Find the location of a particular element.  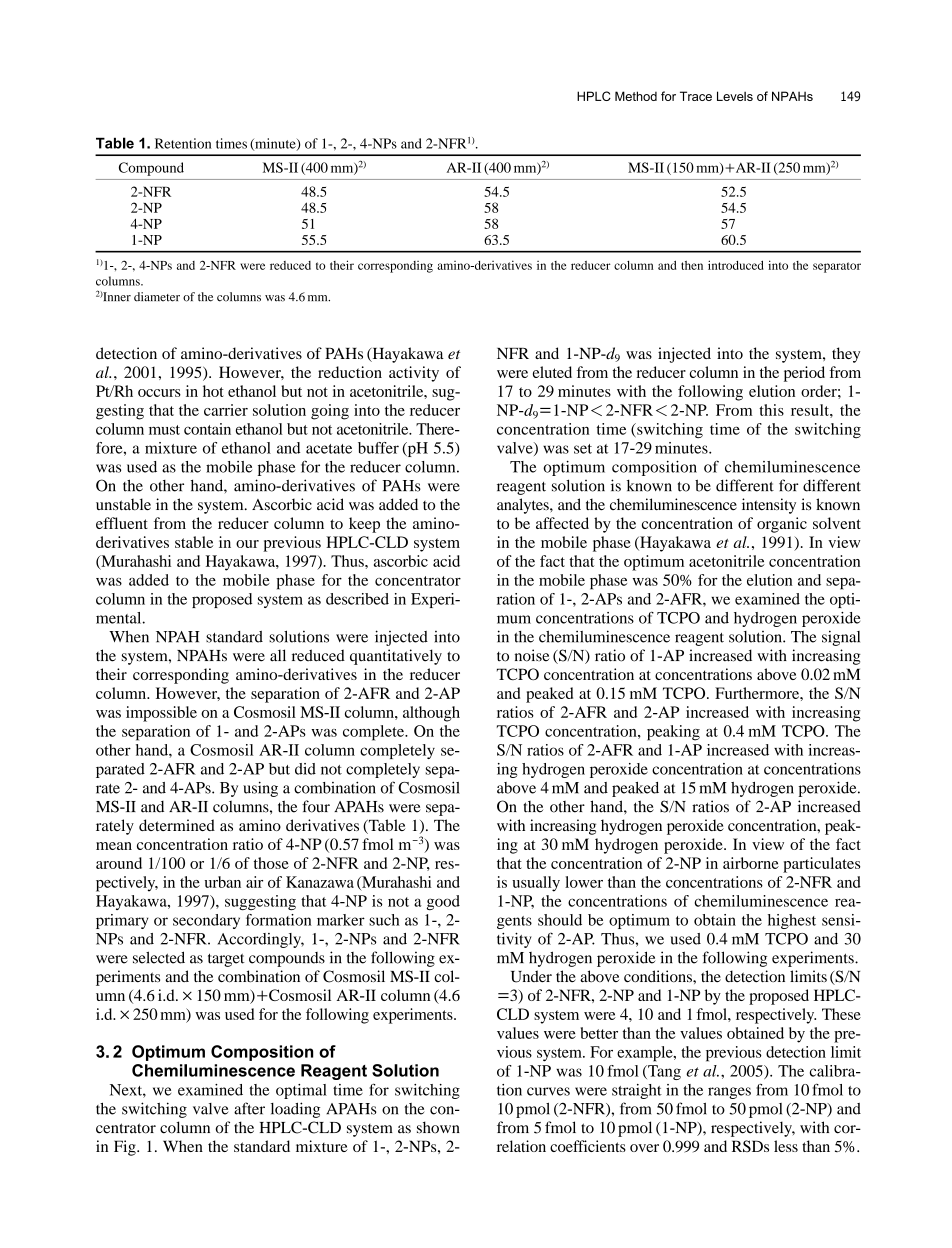

diameter is located at coordinates (157, 297).
